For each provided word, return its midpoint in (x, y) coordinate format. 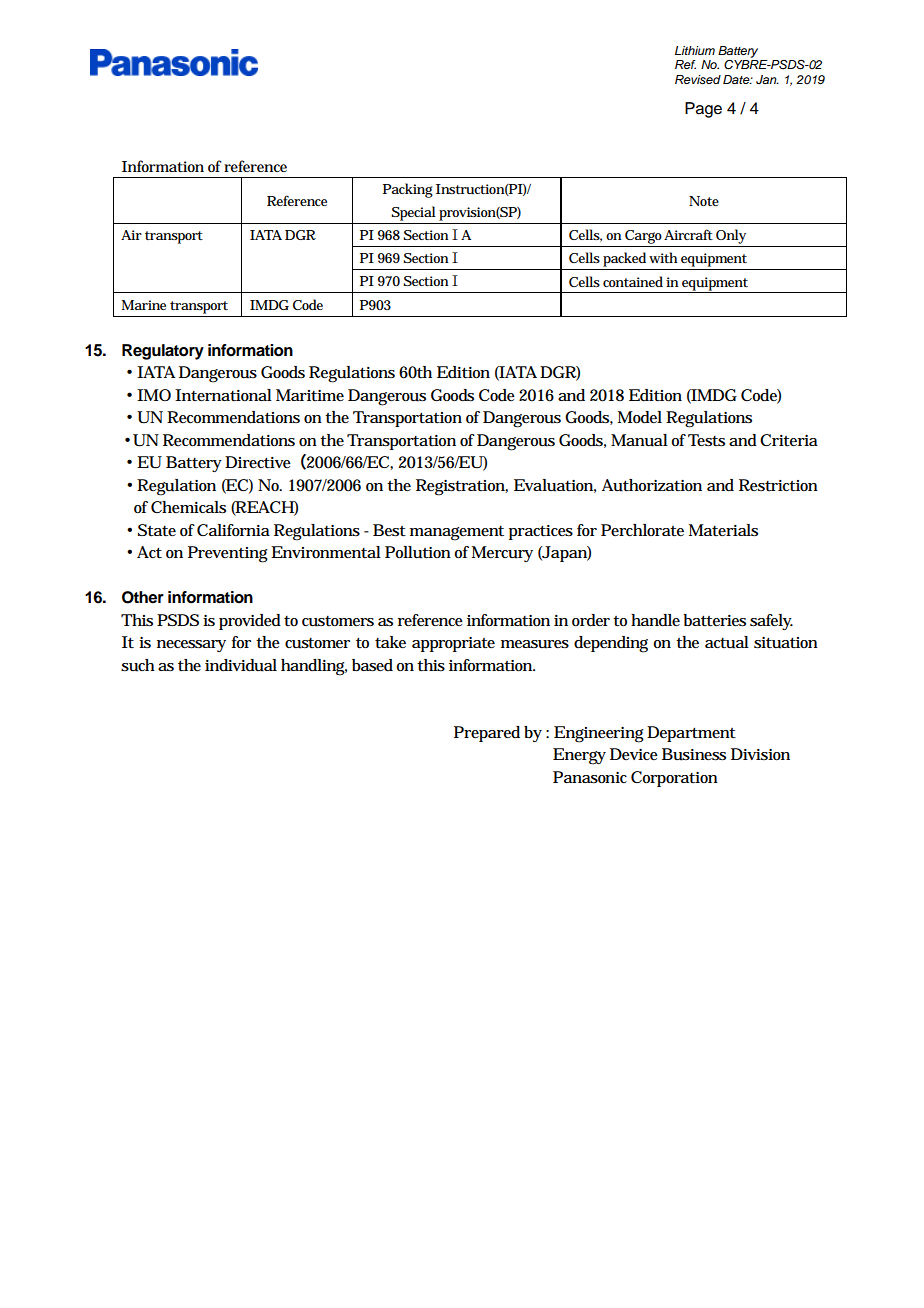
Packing (408, 190)
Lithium (695, 50)
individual (241, 665)
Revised (698, 80)
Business (694, 754)
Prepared (487, 734)
